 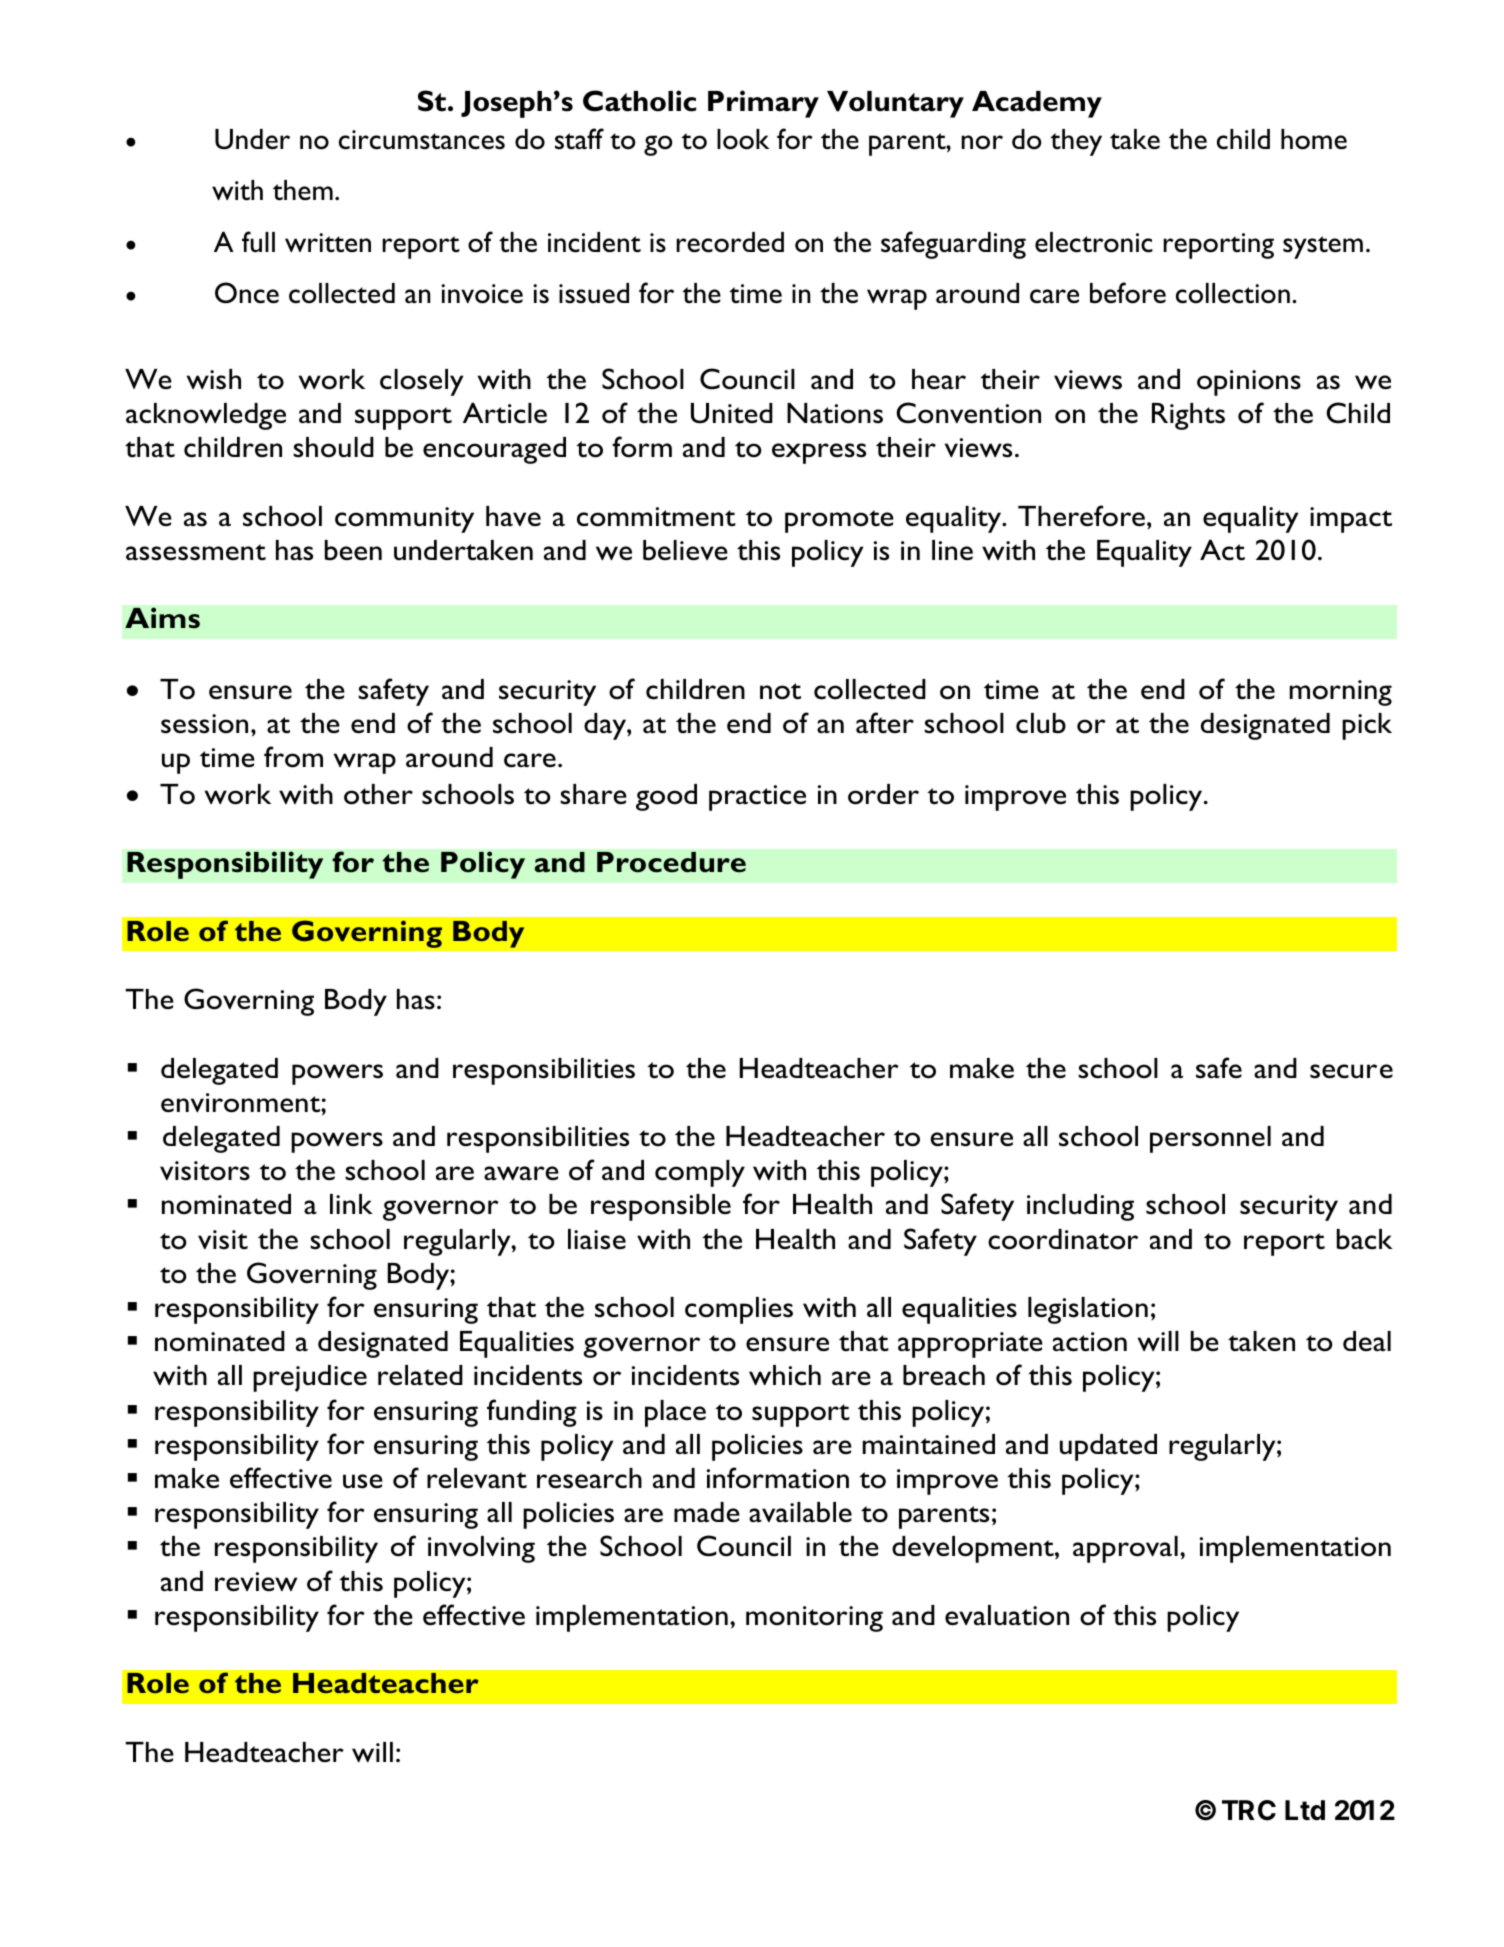 What do you see at coordinates (1090, 1342) in the screenshot?
I see `action` at bounding box center [1090, 1342].
